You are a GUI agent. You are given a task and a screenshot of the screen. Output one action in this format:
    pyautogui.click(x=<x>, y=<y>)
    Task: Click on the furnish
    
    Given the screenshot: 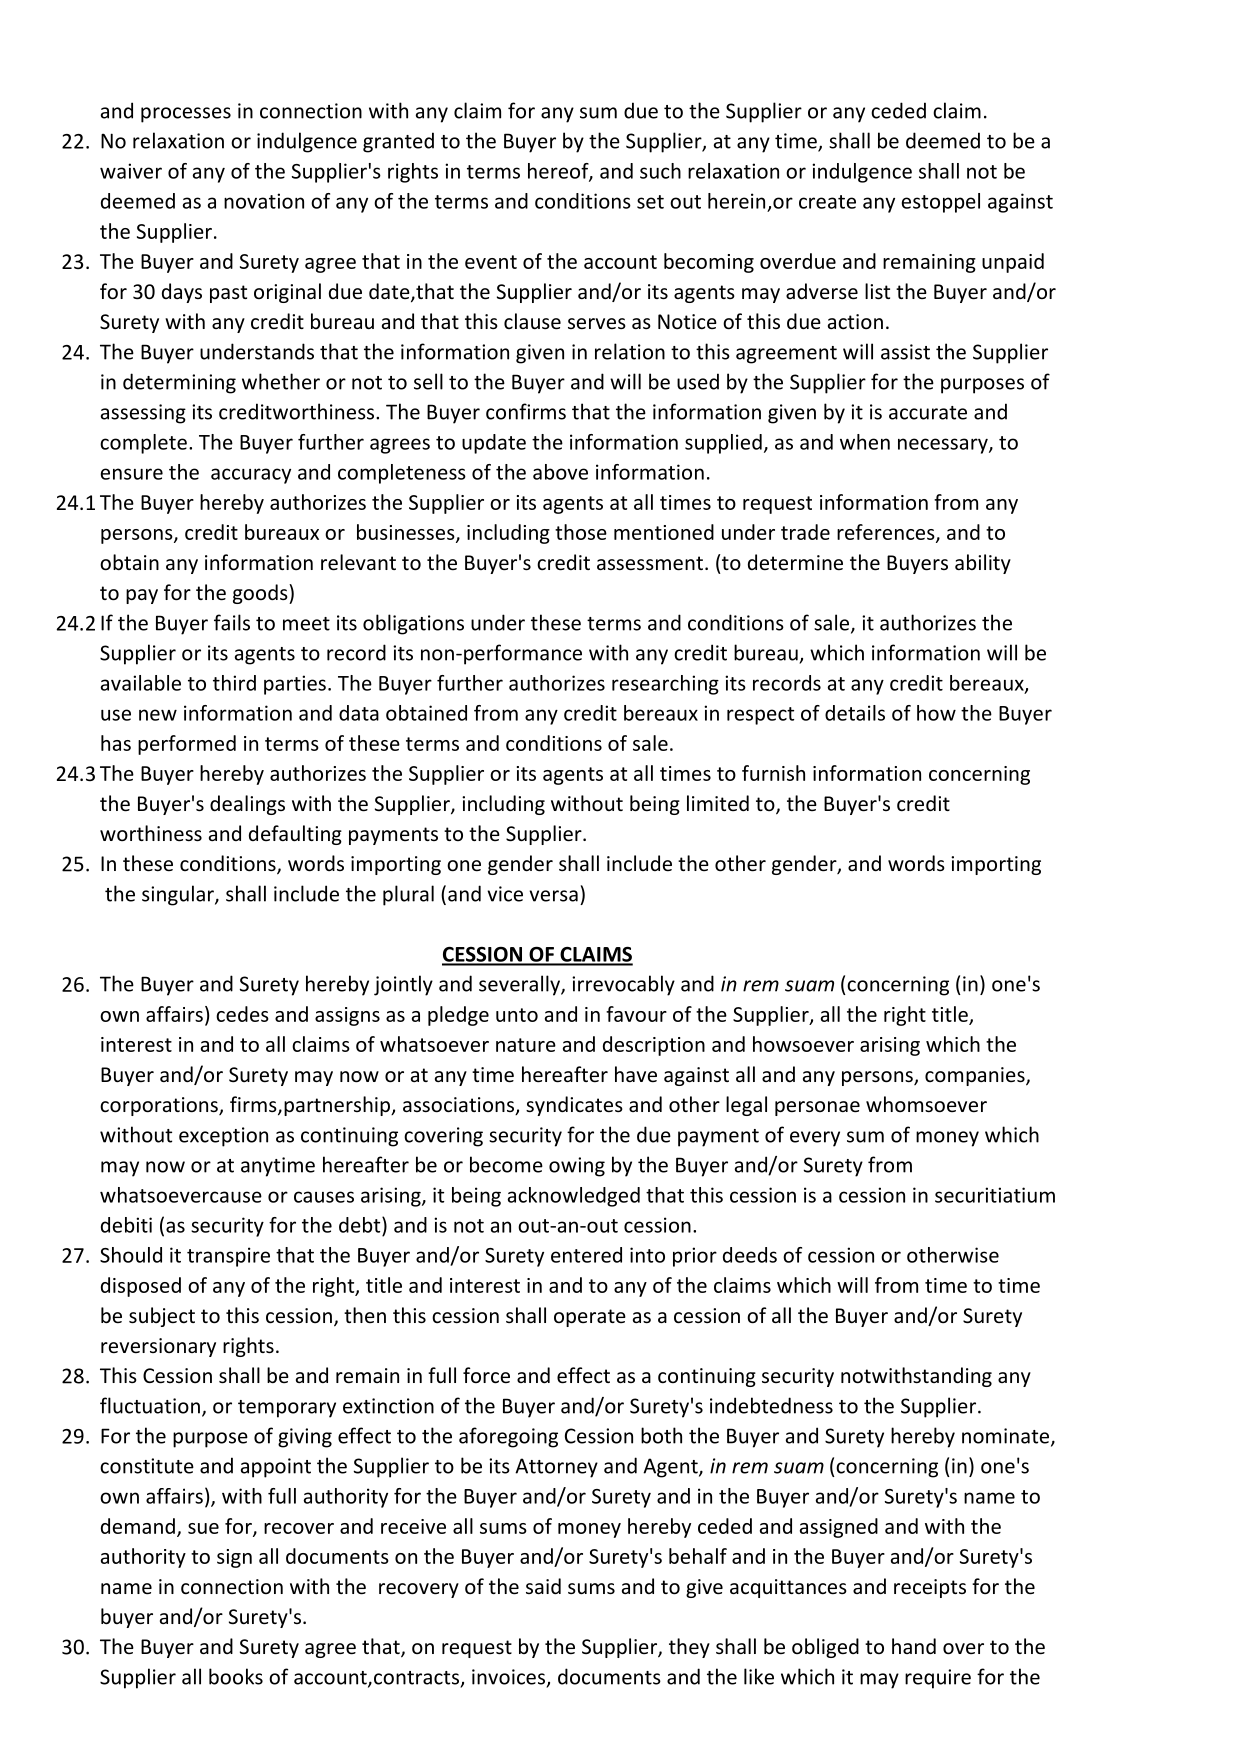 What is the action you would take?
    pyautogui.click(x=773, y=773)
